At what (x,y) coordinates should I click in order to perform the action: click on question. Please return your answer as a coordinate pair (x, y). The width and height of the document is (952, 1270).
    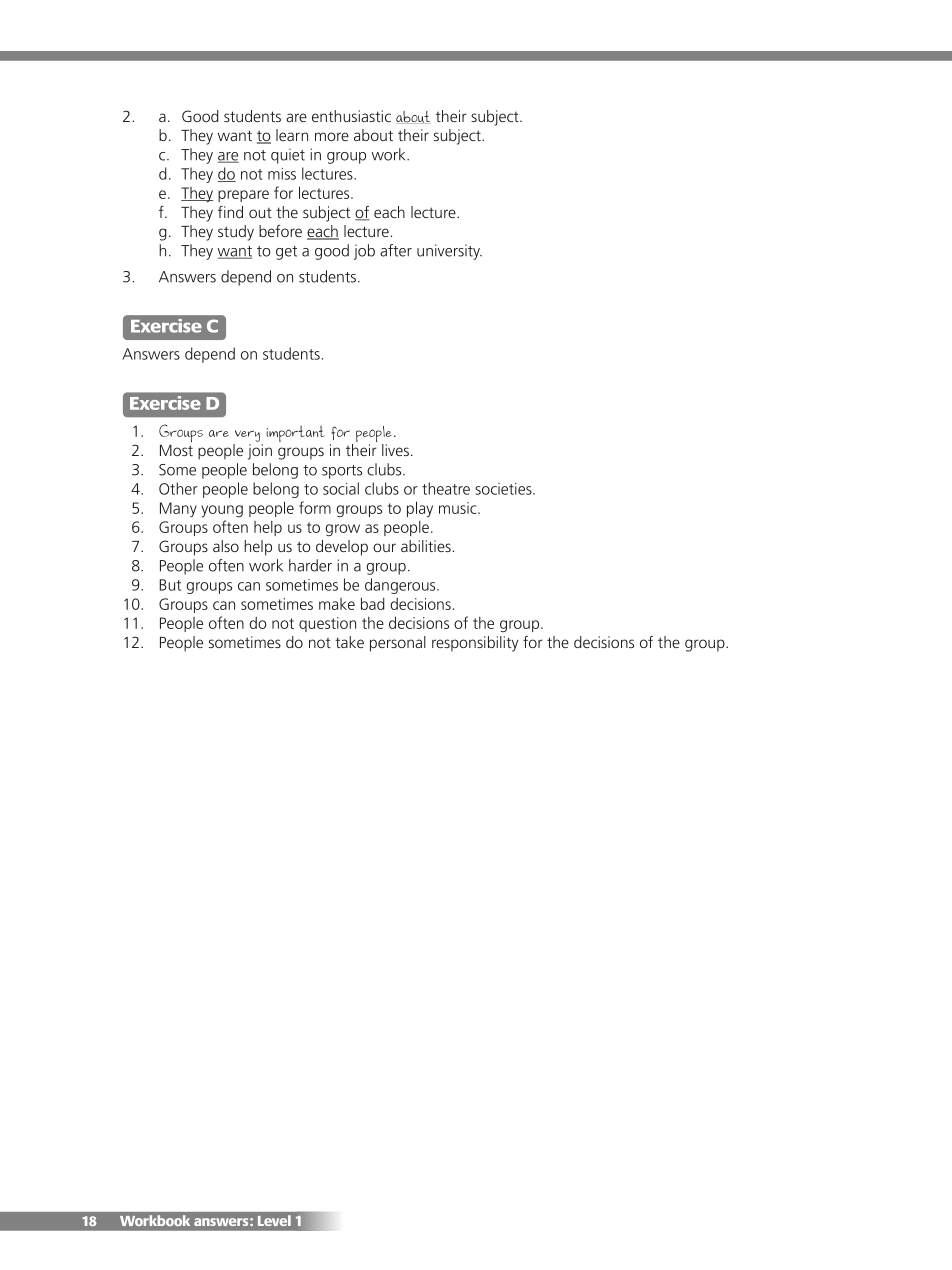
    Looking at the image, I should click on (327, 624).
